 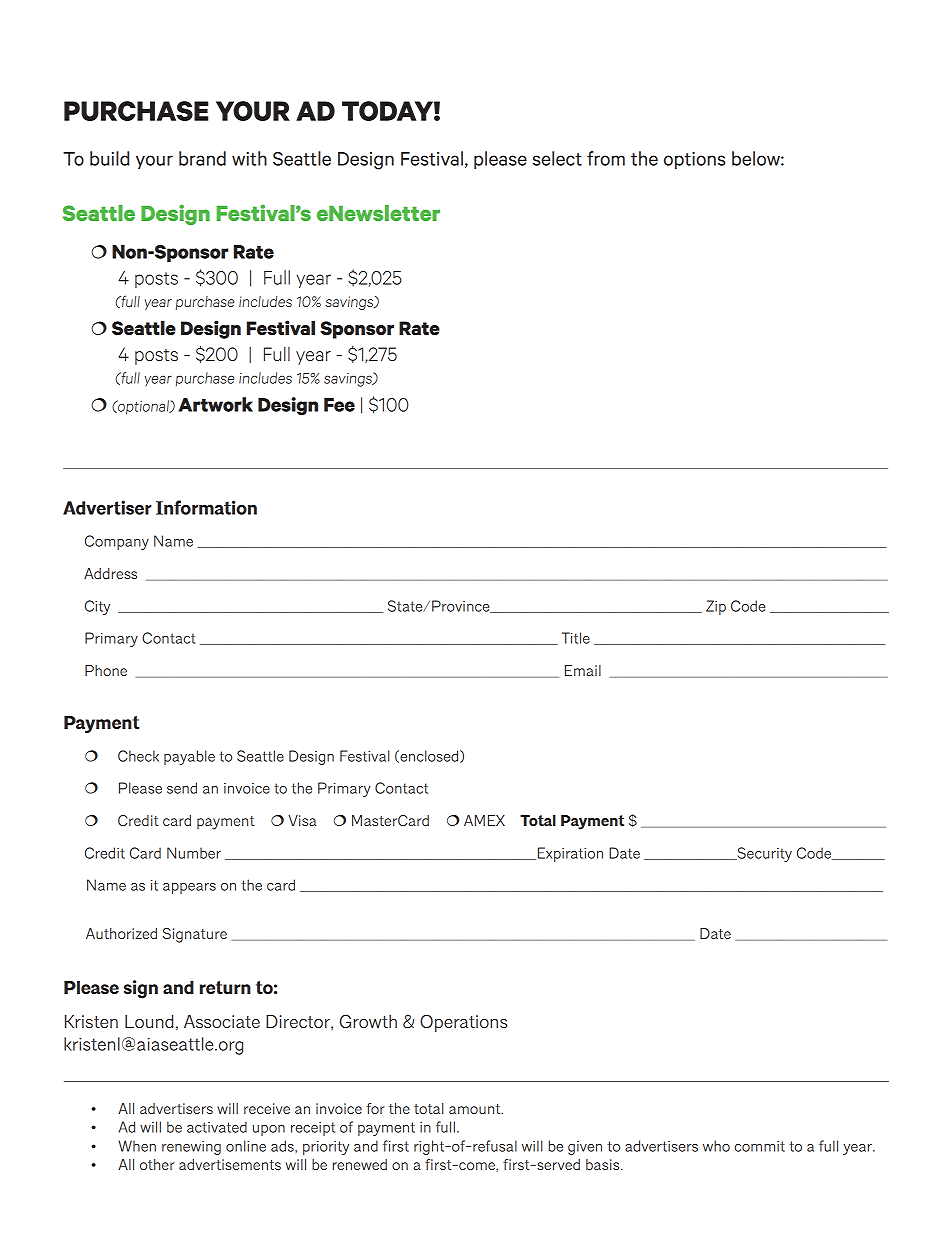 What do you see at coordinates (202, 158) in the image?
I see `brand` at bounding box center [202, 158].
